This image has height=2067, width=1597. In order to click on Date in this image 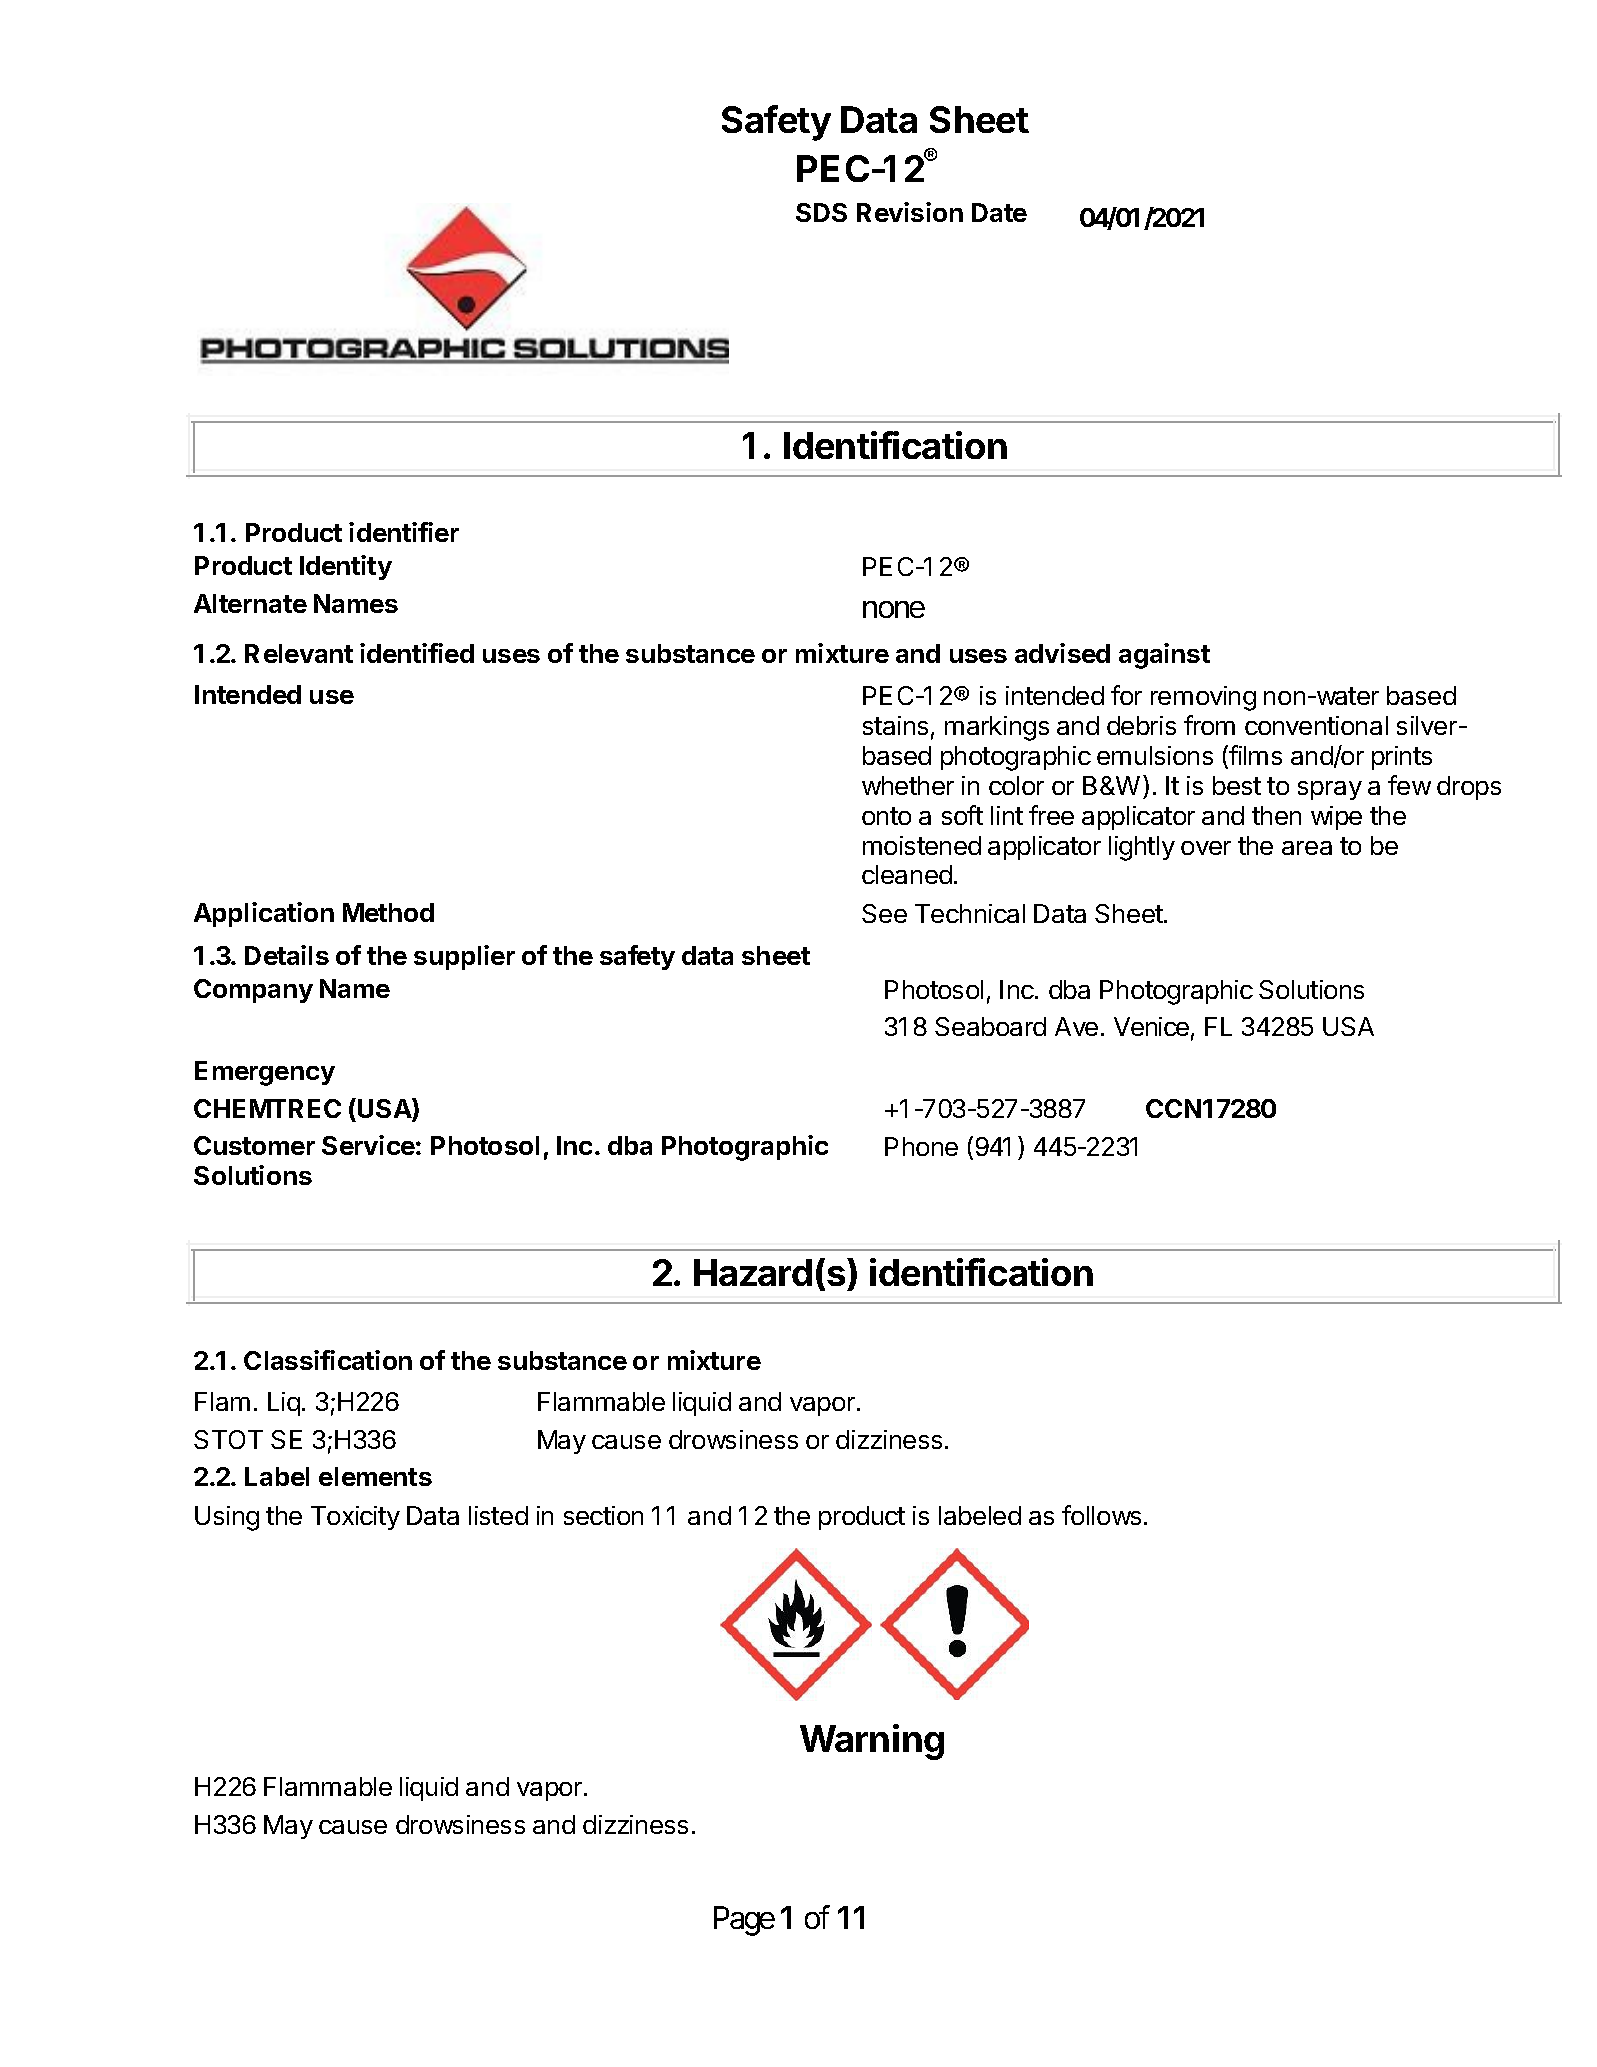, I will do `click(999, 212)`.
